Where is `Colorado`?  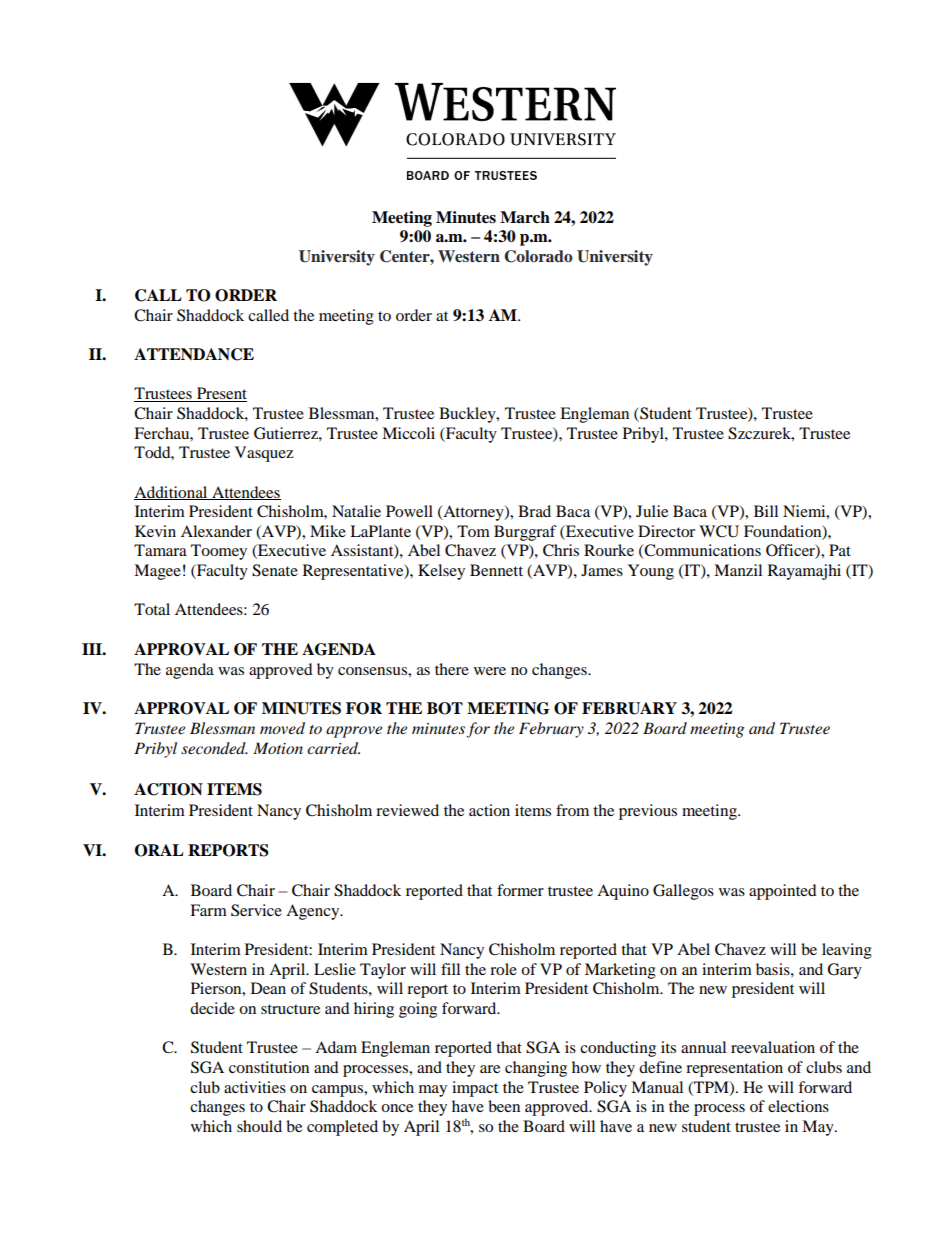
Colorado is located at coordinates (538, 256).
